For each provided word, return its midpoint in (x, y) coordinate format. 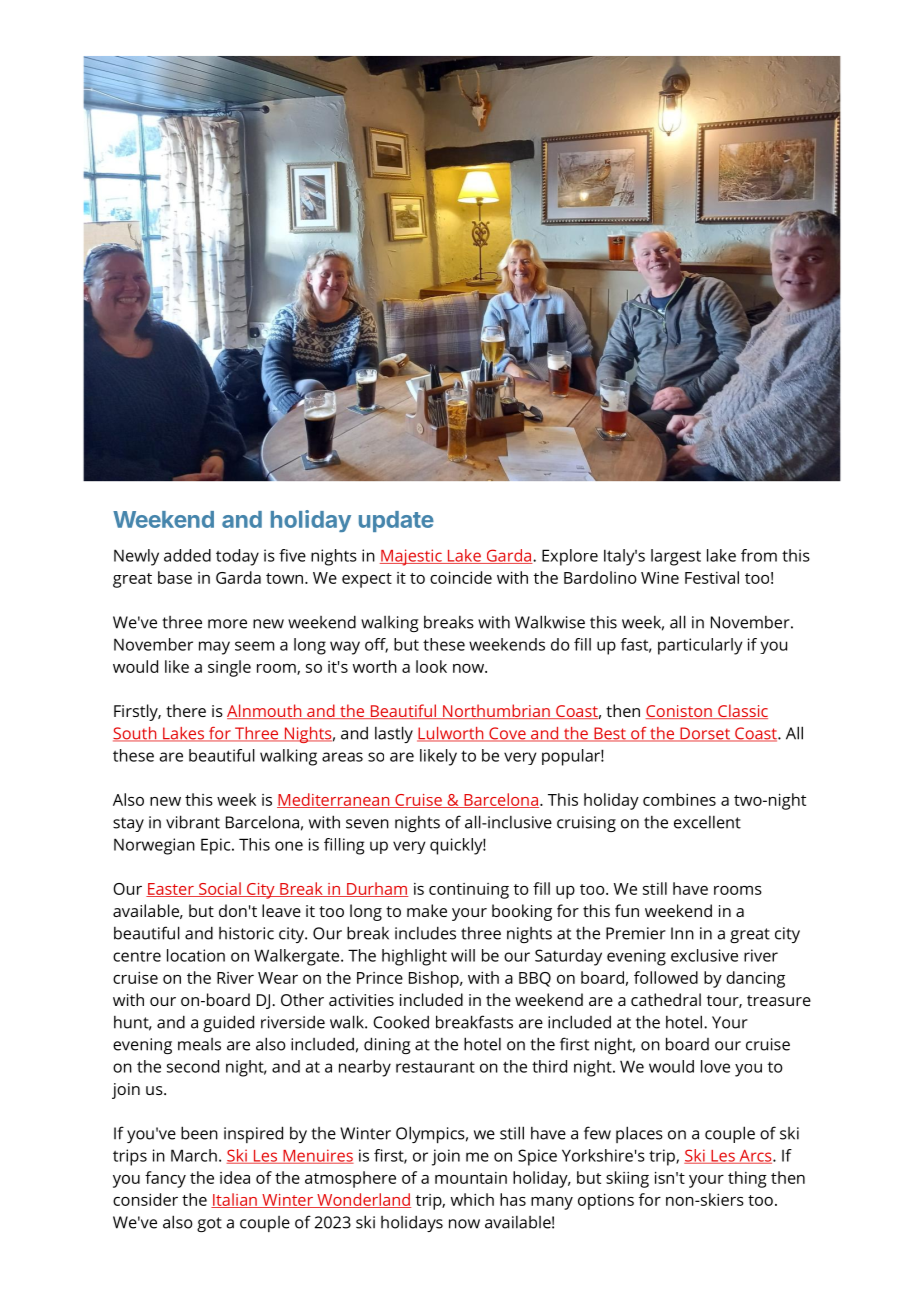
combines (679, 799)
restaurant (435, 1067)
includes (425, 933)
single (229, 668)
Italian (235, 1200)
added (187, 555)
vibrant (193, 822)
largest (676, 557)
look (431, 666)
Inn (682, 933)
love (715, 1066)
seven (367, 824)
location (196, 955)
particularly (700, 646)
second (193, 1066)
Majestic (412, 557)
